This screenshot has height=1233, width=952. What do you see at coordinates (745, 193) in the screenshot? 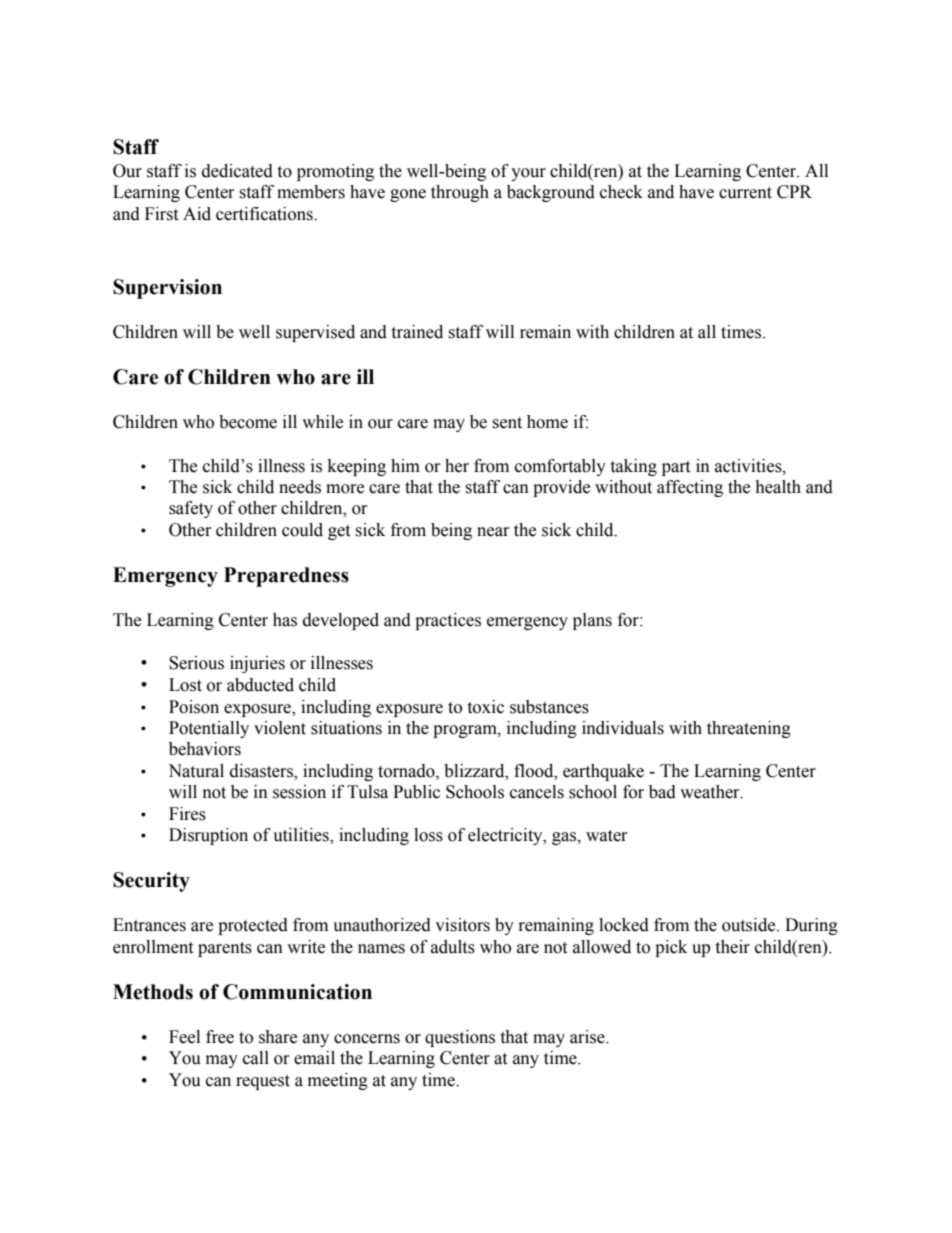
I see `current` at bounding box center [745, 193].
